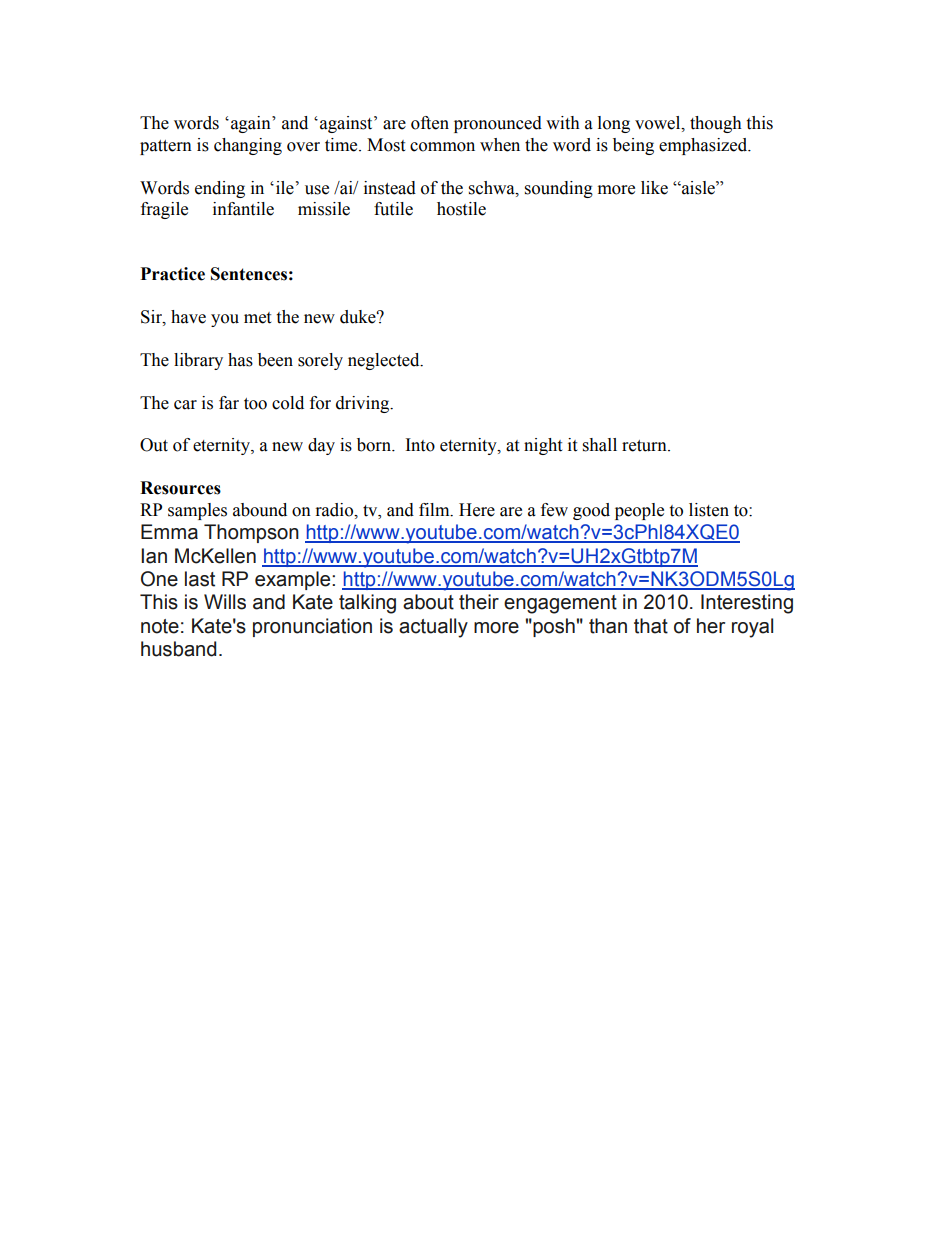  Describe the element at coordinates (385, 361) in the image. I see `neglected` at that location.
